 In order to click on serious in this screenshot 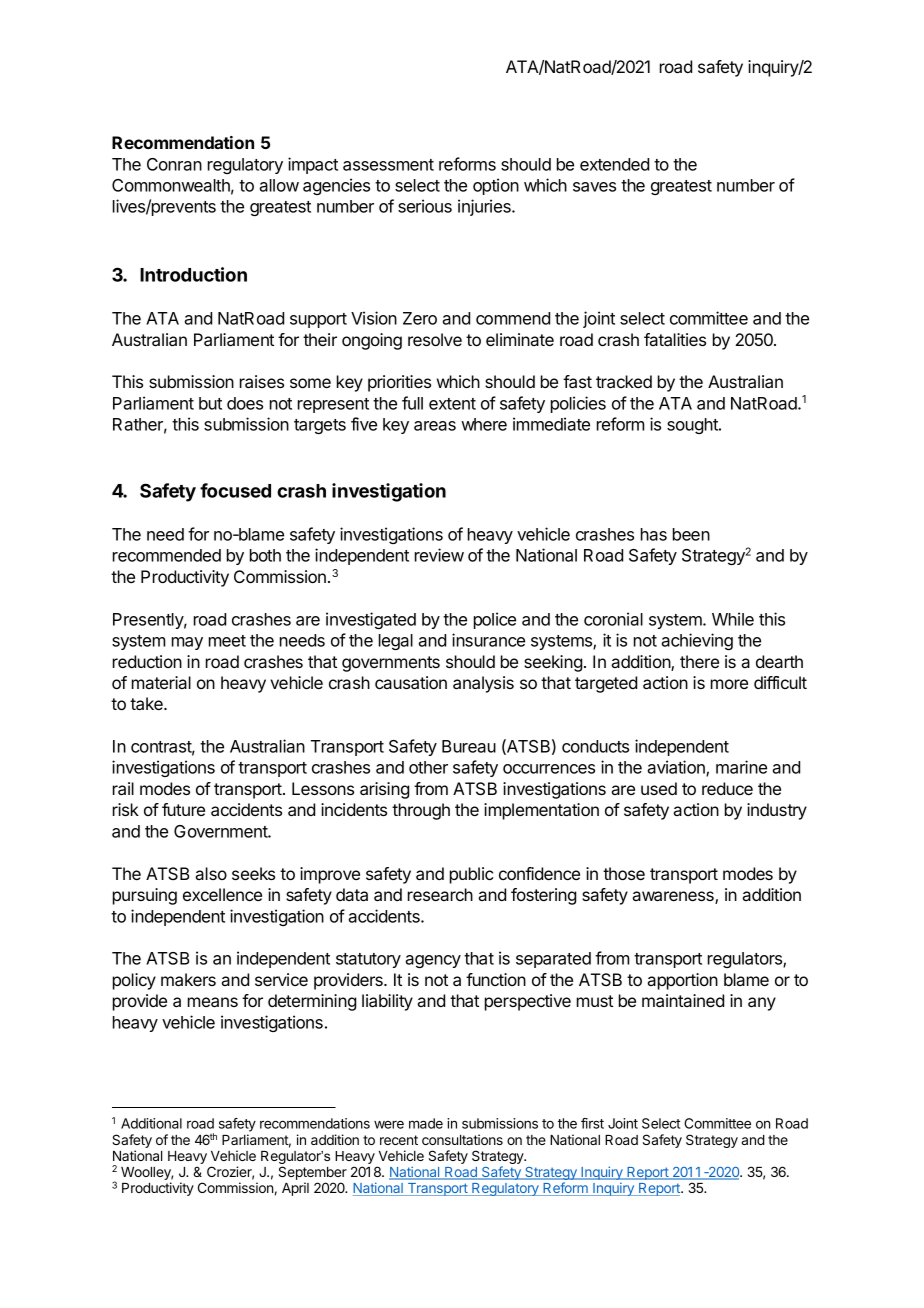, I will do `click(425, 206)`.
